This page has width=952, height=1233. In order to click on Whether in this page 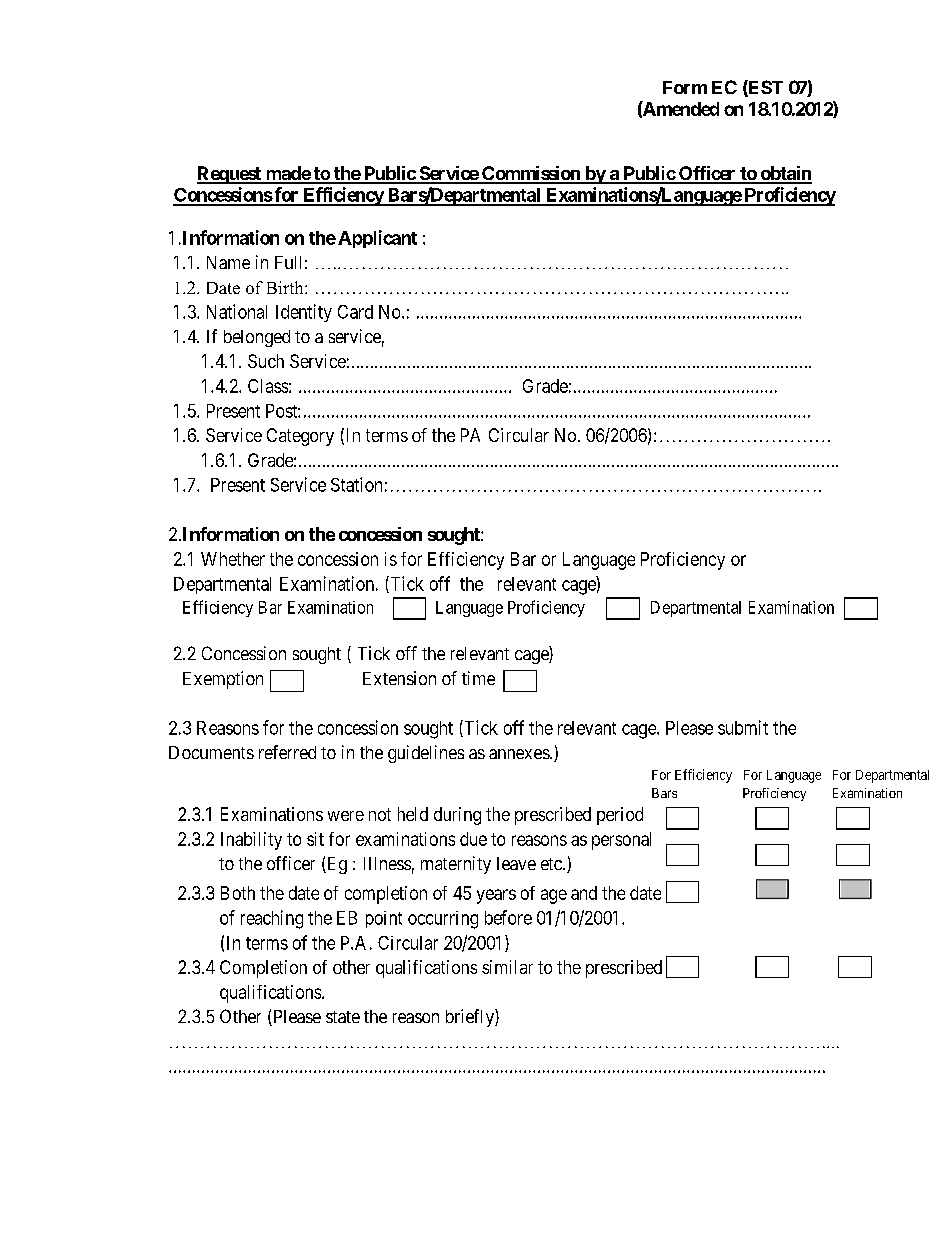, I will do `click(233, 559)`.
